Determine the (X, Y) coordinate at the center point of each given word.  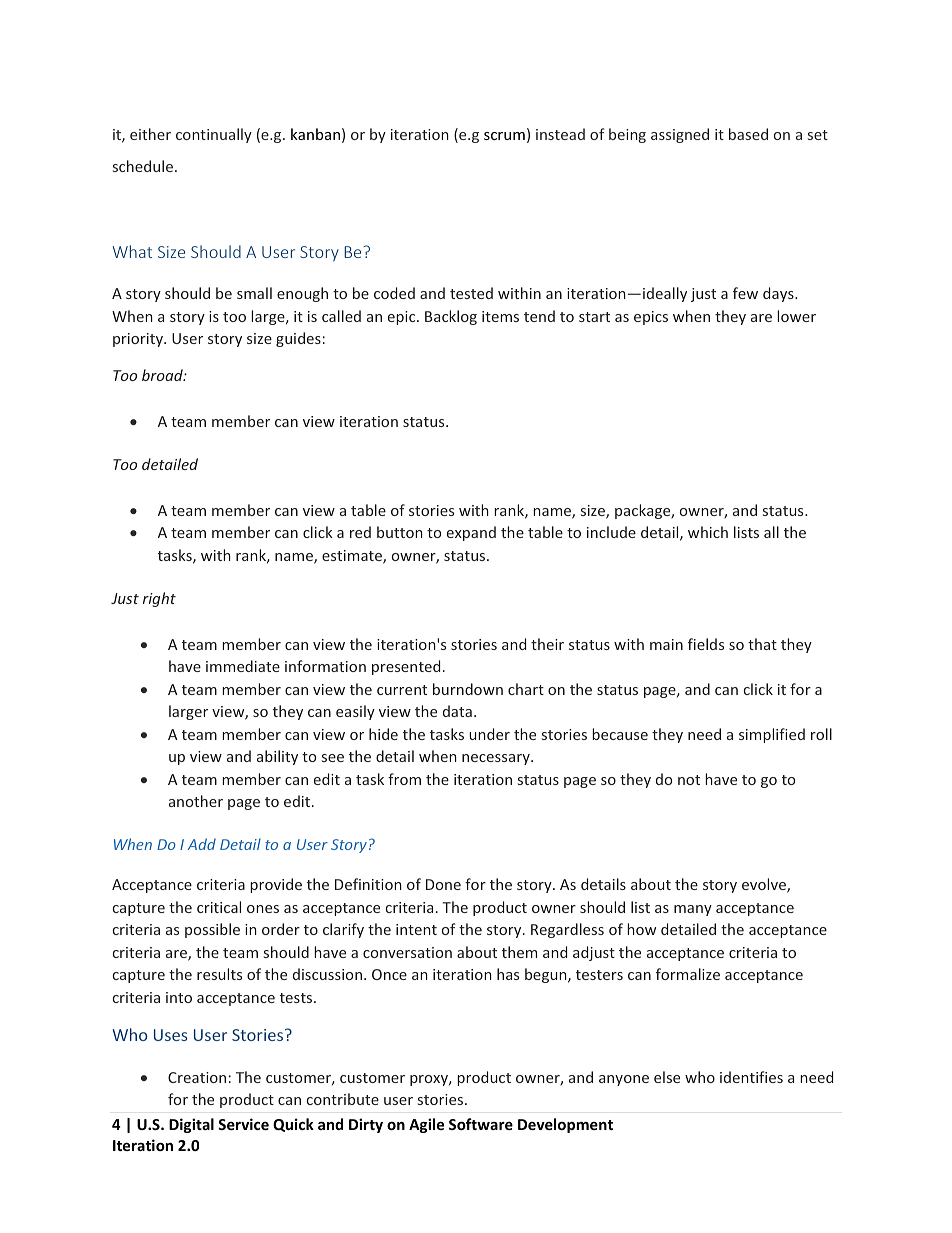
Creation (197, 1077)
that (762, 644)
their (547, 644)
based (748, 134)
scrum (504, 136)
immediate (243, 666)
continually (214, 135)
